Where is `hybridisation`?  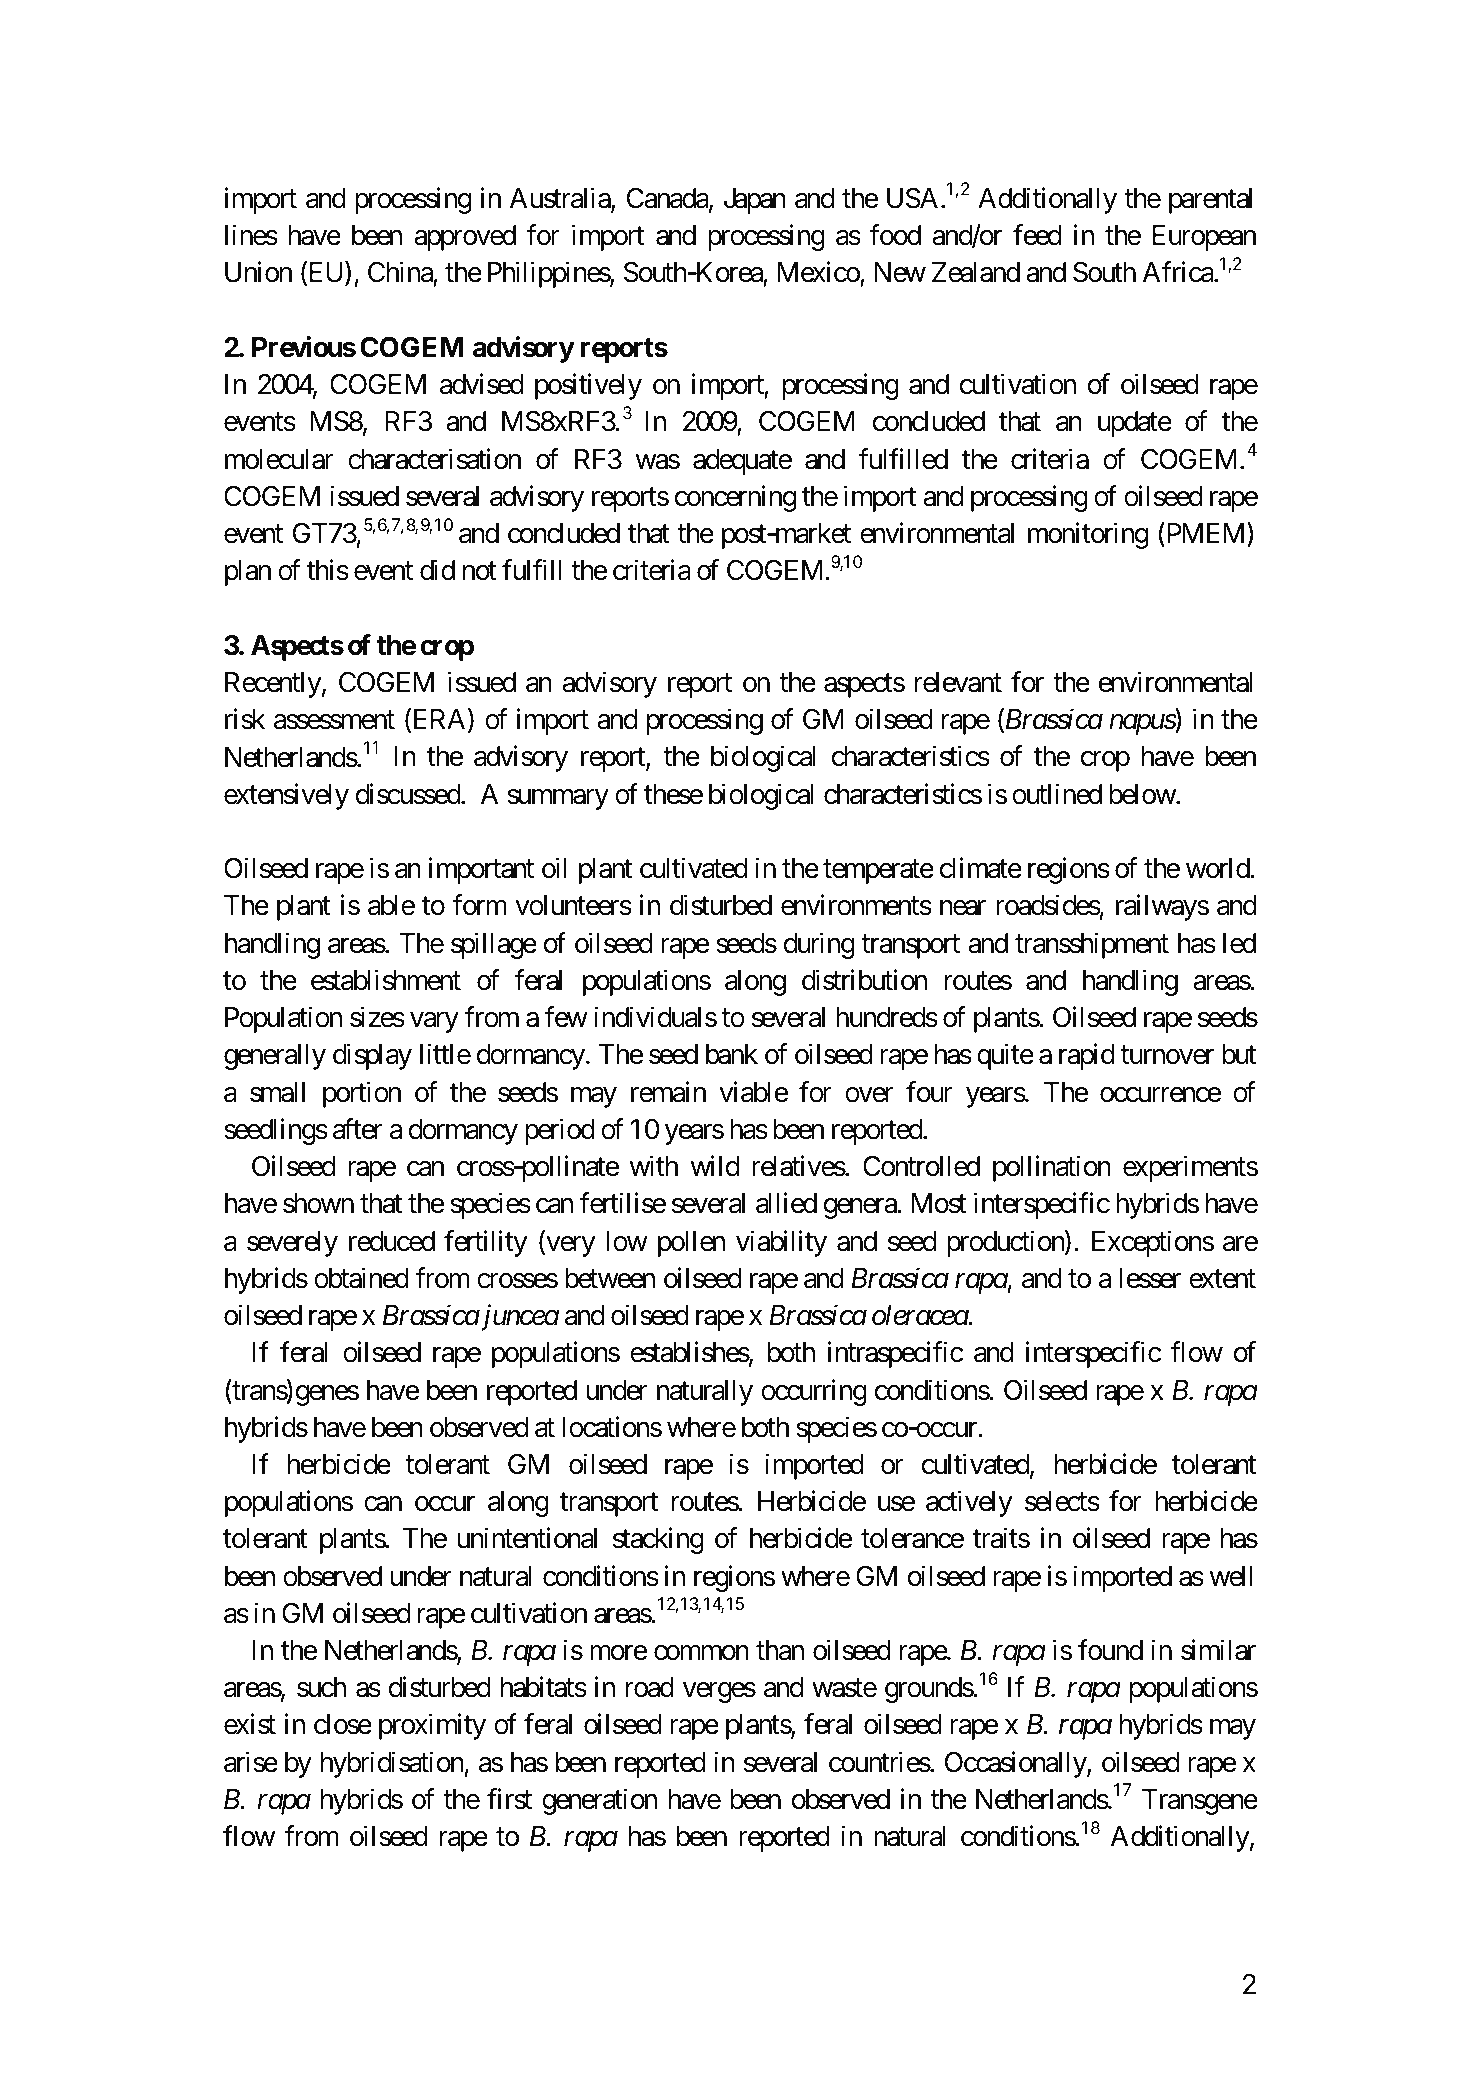
hybridisation is located at coordinates (392, 1764).
